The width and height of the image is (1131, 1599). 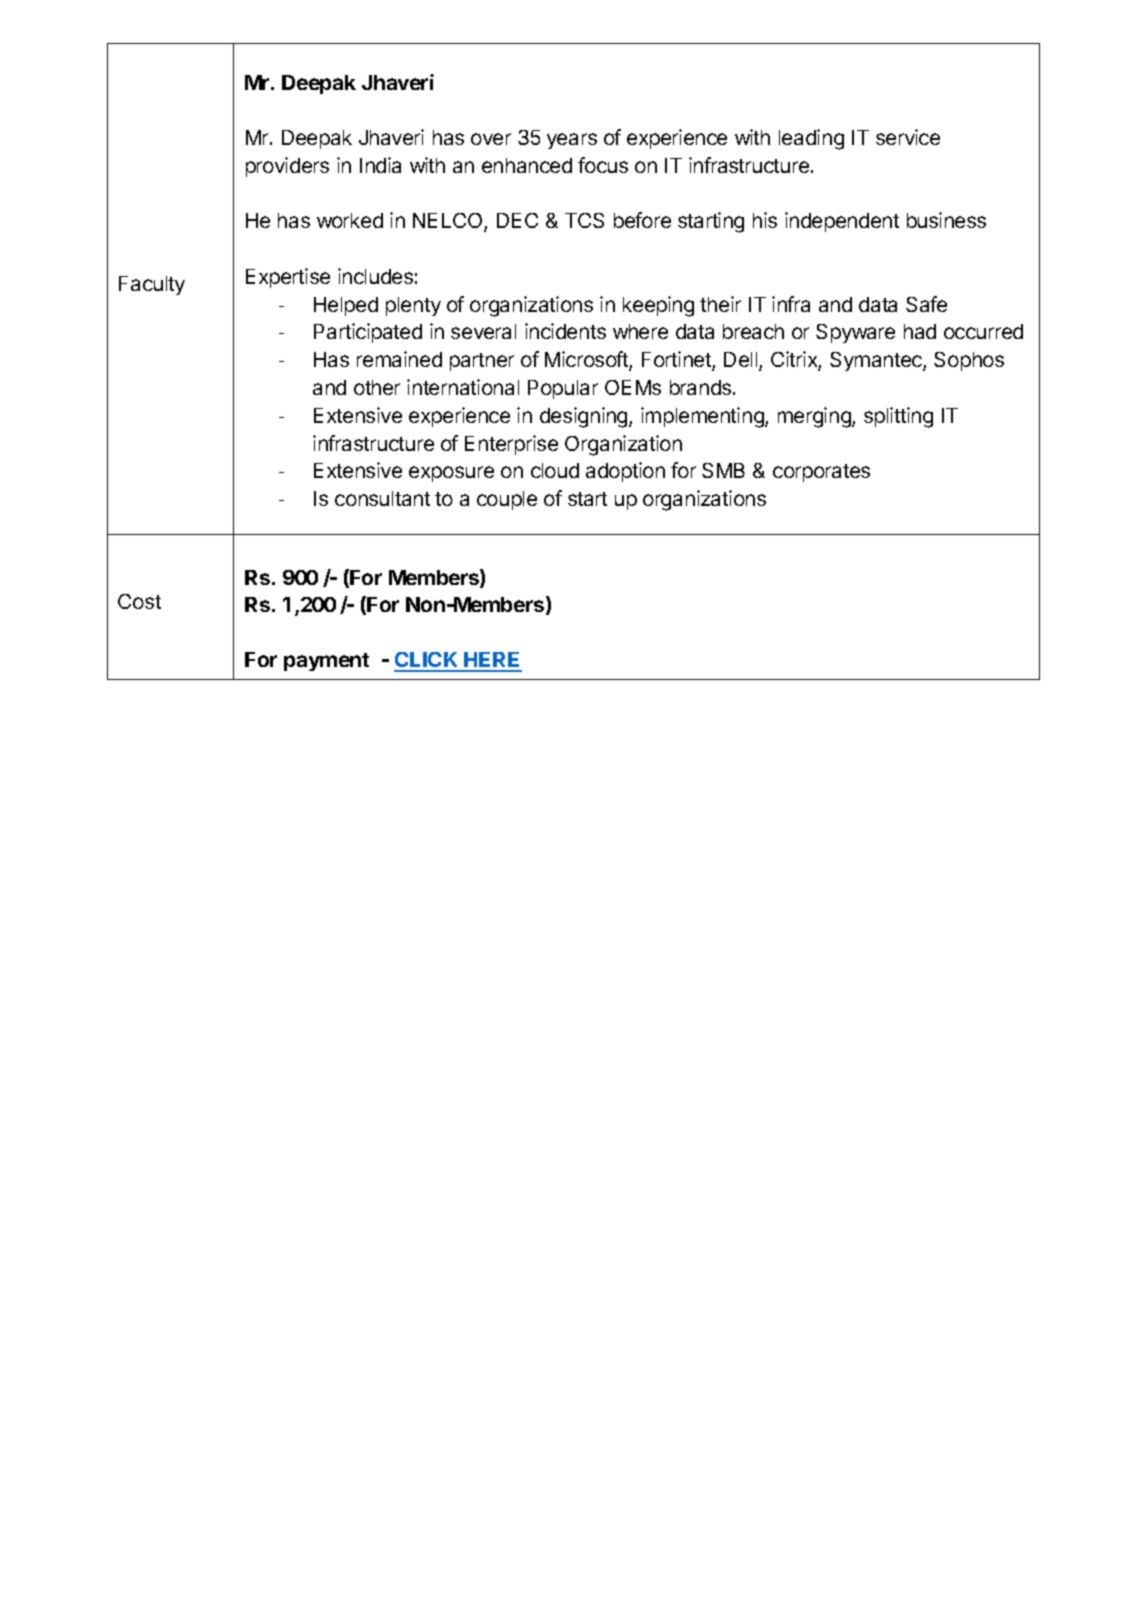 What do you see at coordinates (898, 417) in the image?
I see `splitting` at bounding box center [898, 417].
